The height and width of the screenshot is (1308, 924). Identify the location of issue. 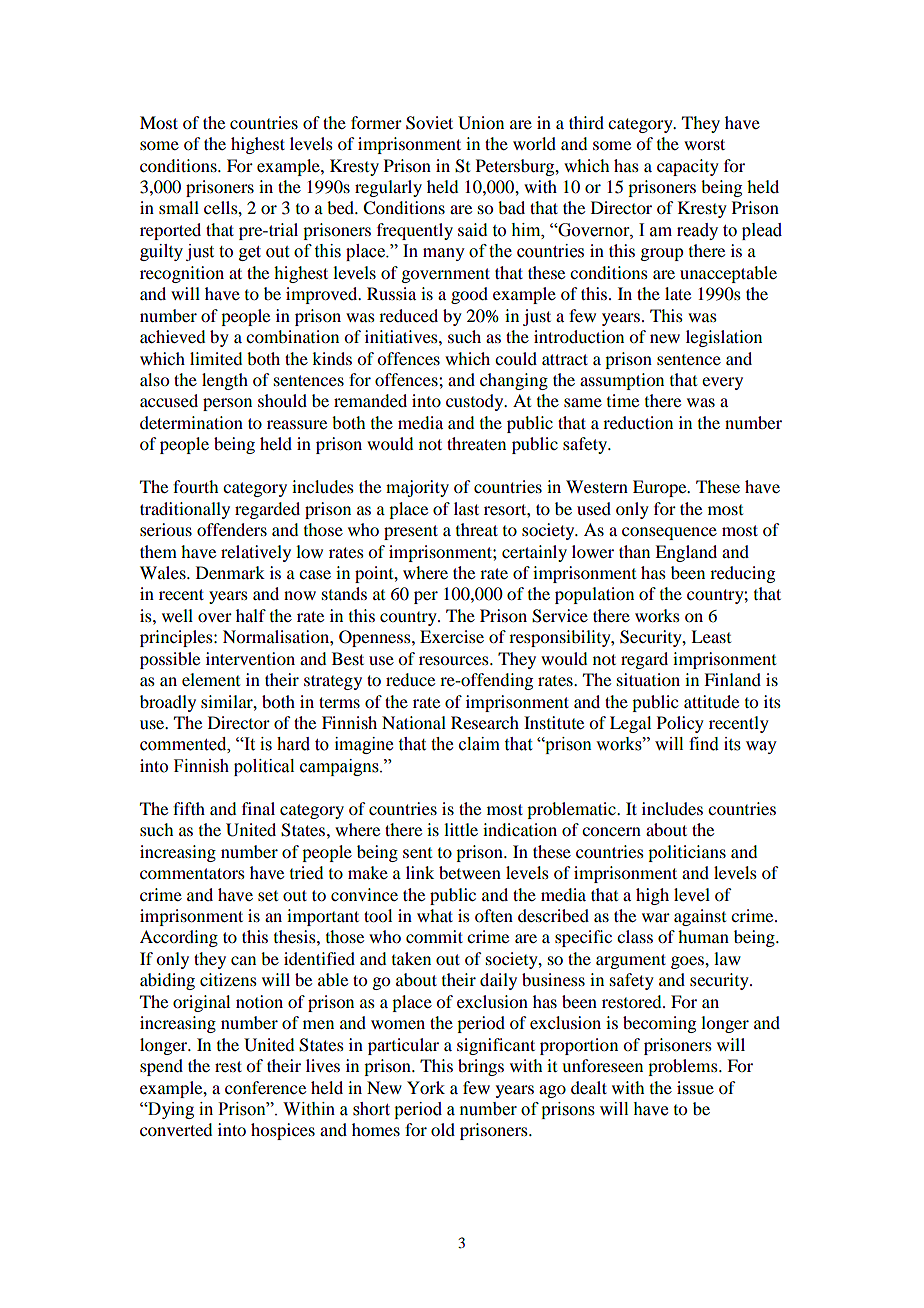
(695, 1087).
